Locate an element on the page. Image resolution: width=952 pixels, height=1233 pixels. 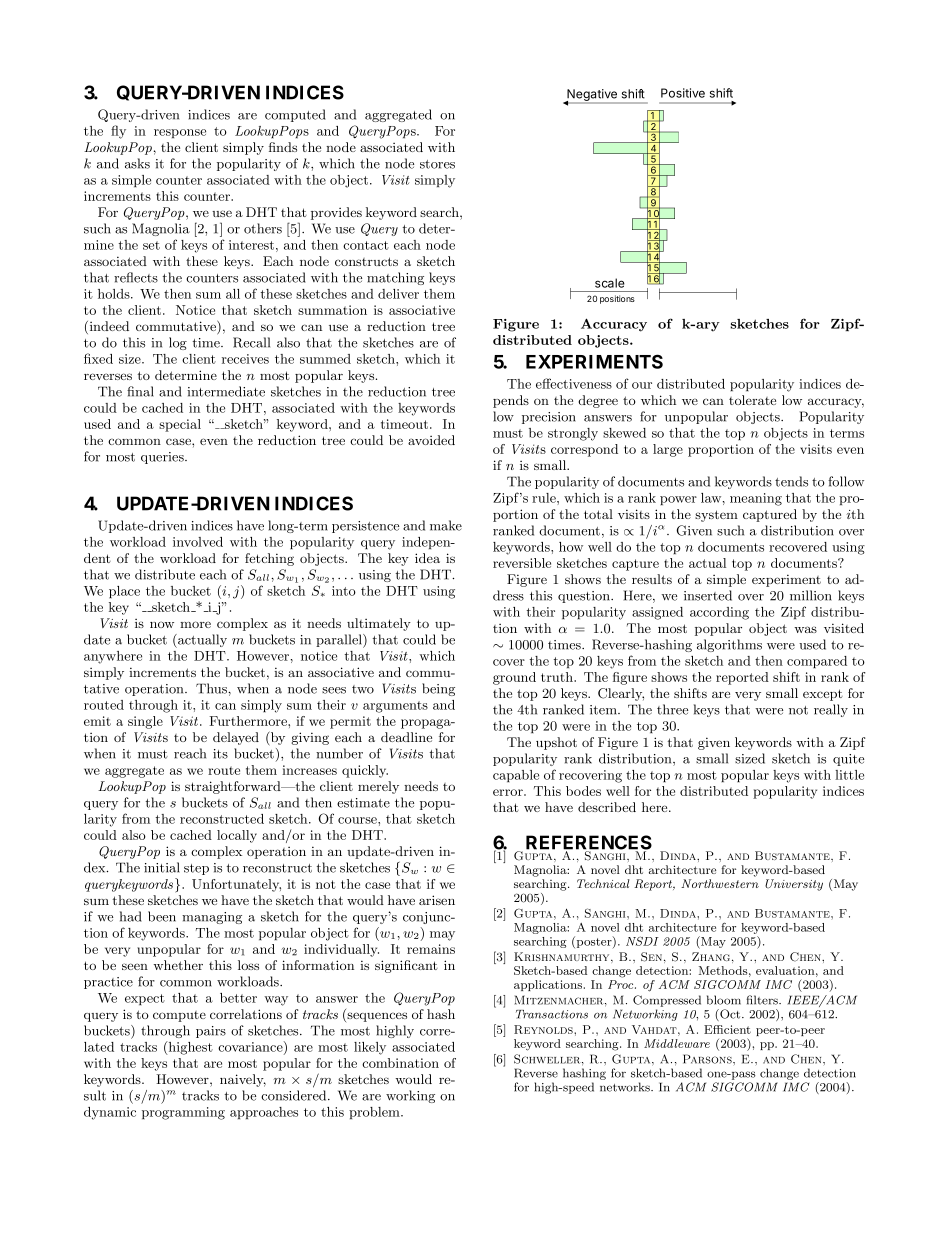
being is located at coordinates (438, 689).
